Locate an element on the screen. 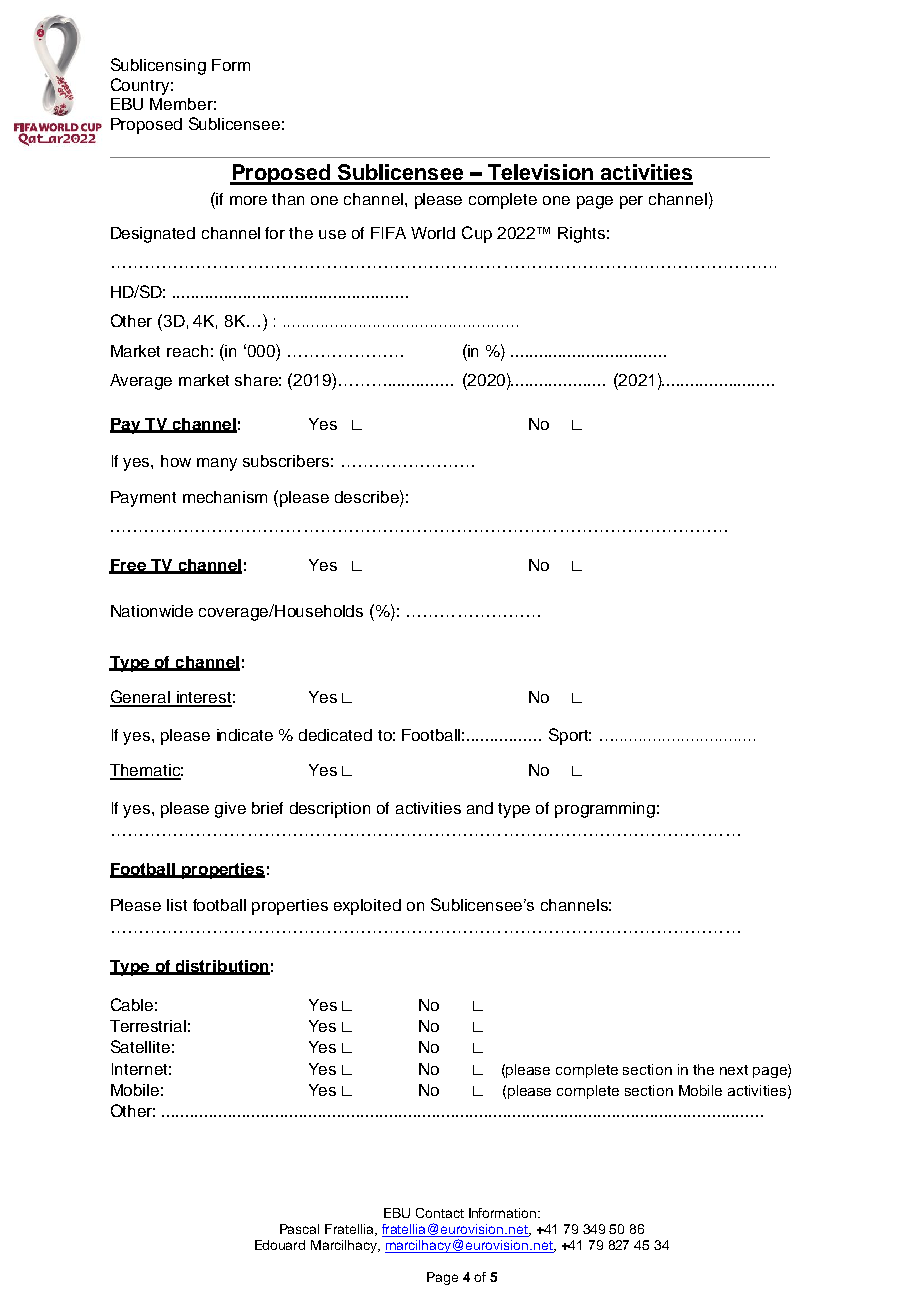  mechanism is located at coordinates (225, 497).
